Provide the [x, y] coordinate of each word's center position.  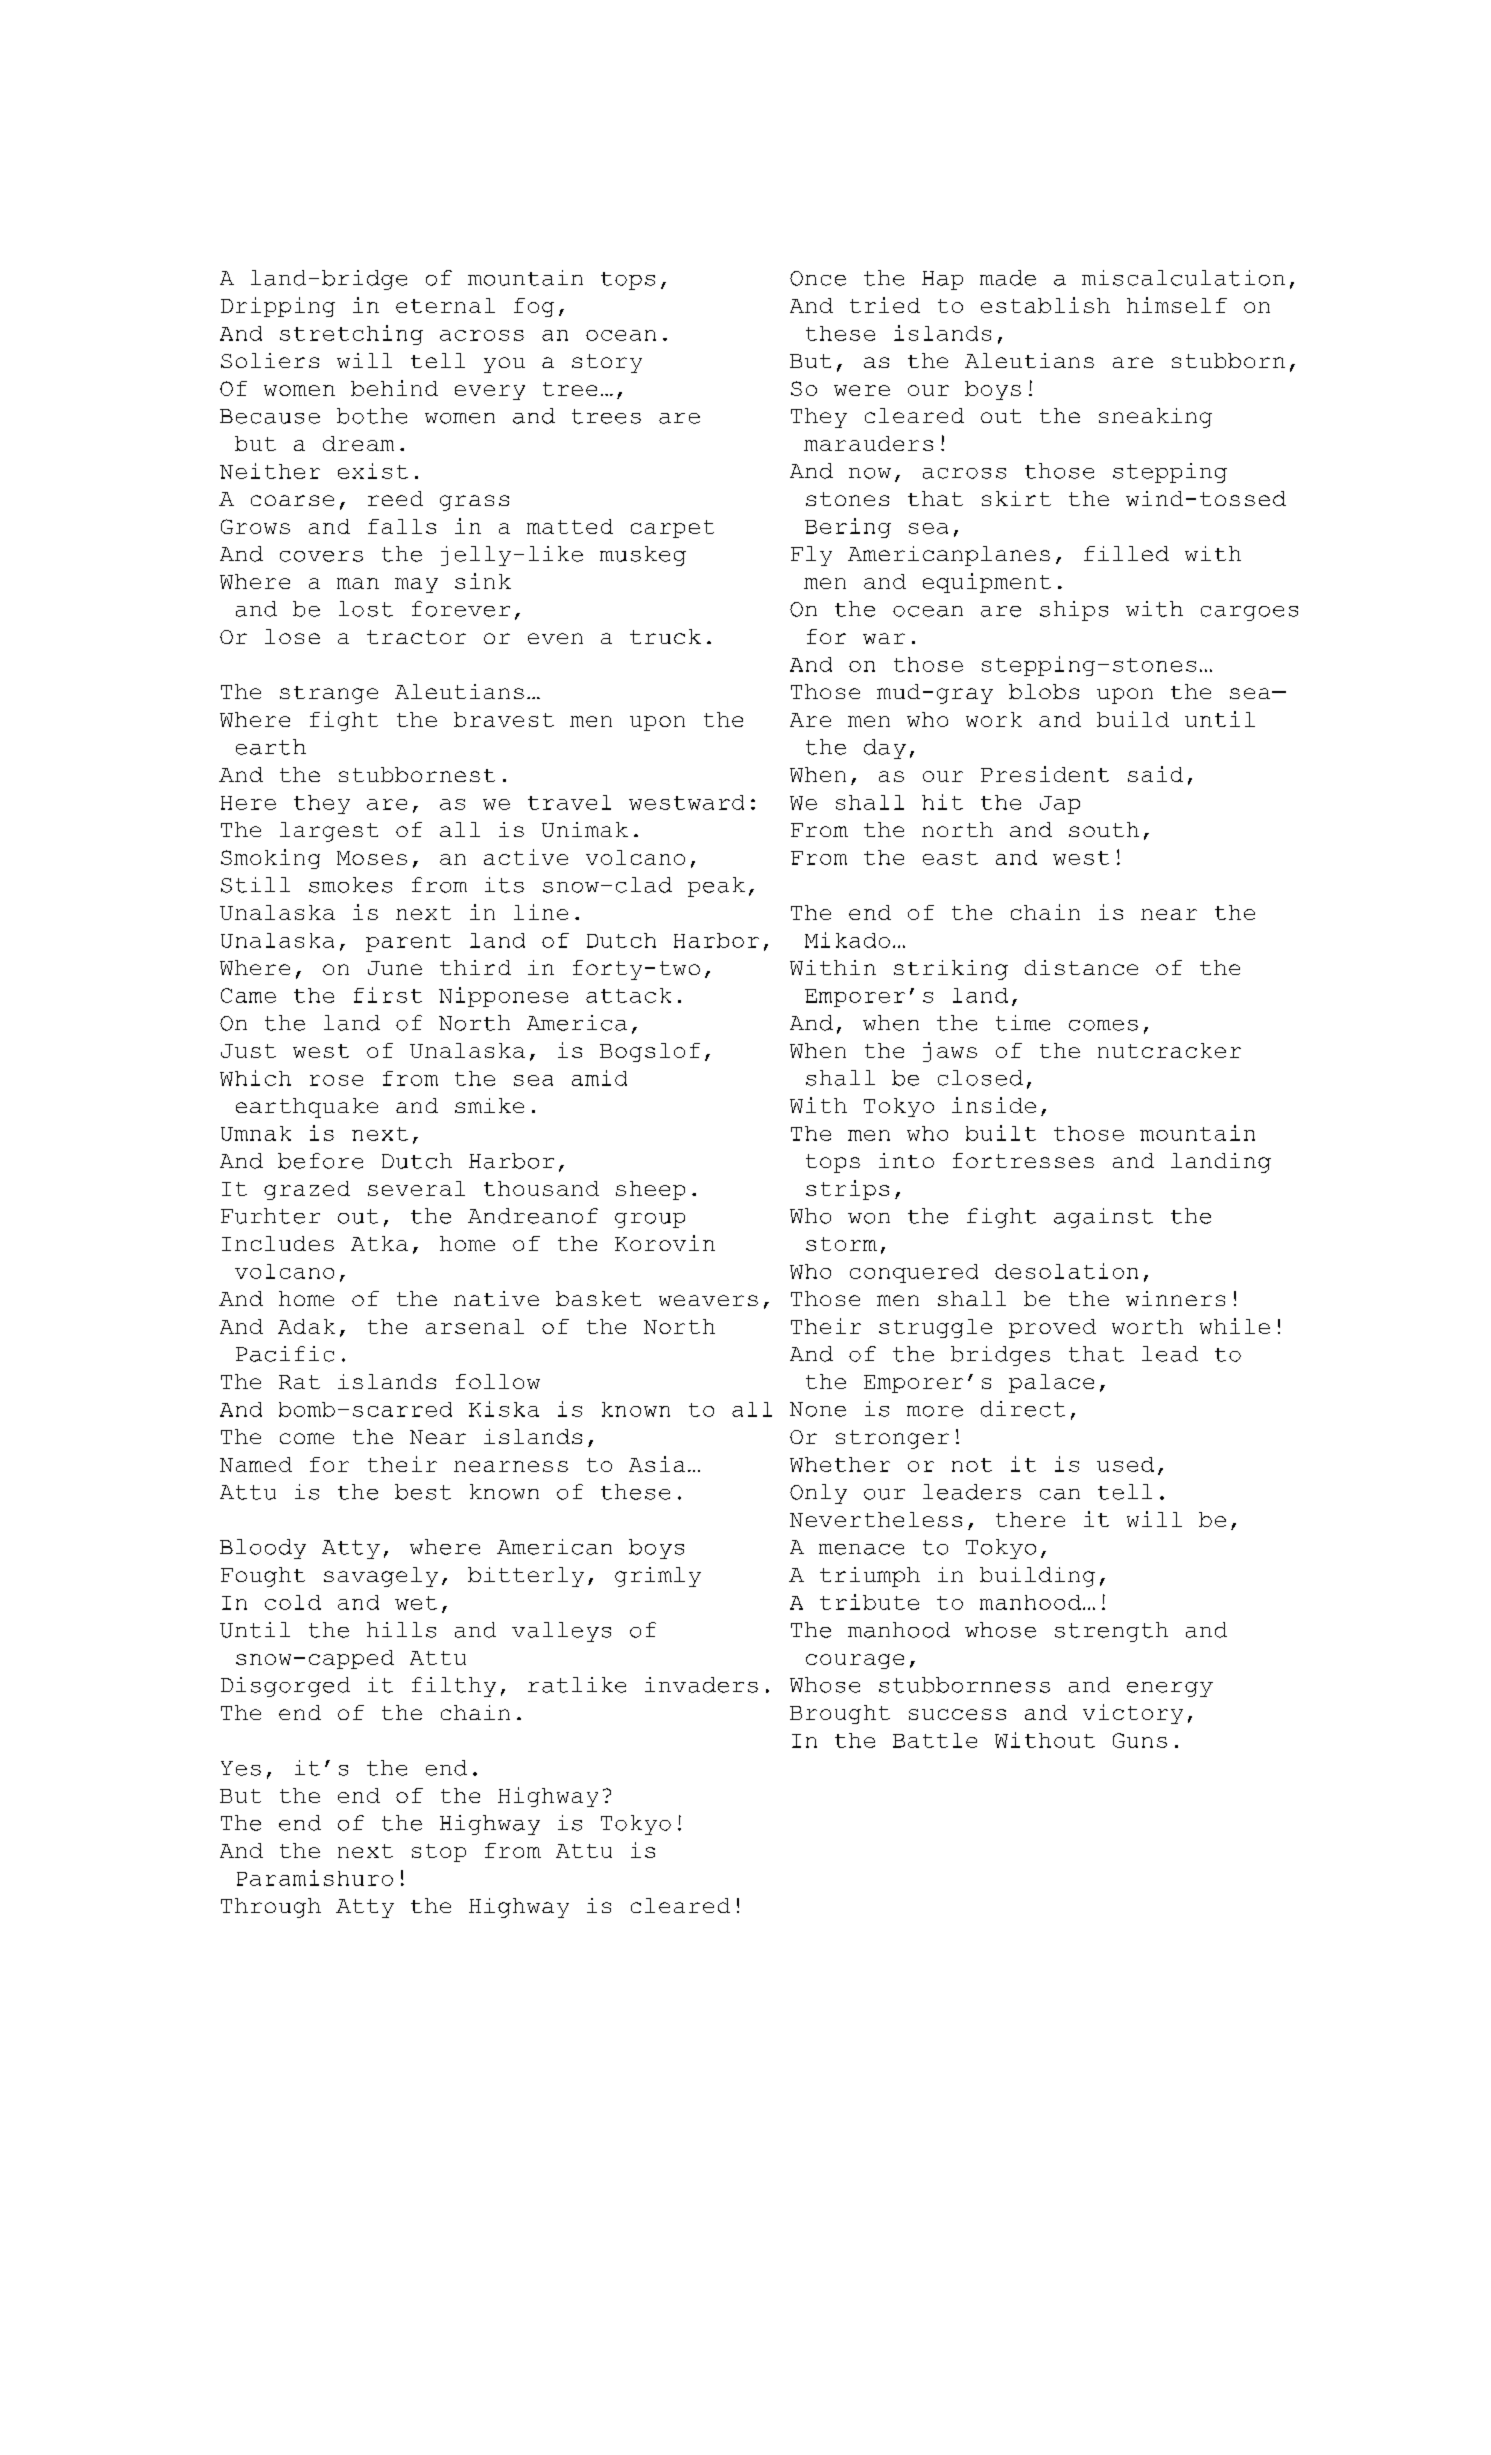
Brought [840, 1714]
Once [818, 278]
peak [716, 887]
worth [1147, 1326]
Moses [372, 858]
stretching [351, 335]
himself [1177, 305]
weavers [708, 1300]
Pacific [285, 1354]
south [1104, 829]
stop [439, 1853]
